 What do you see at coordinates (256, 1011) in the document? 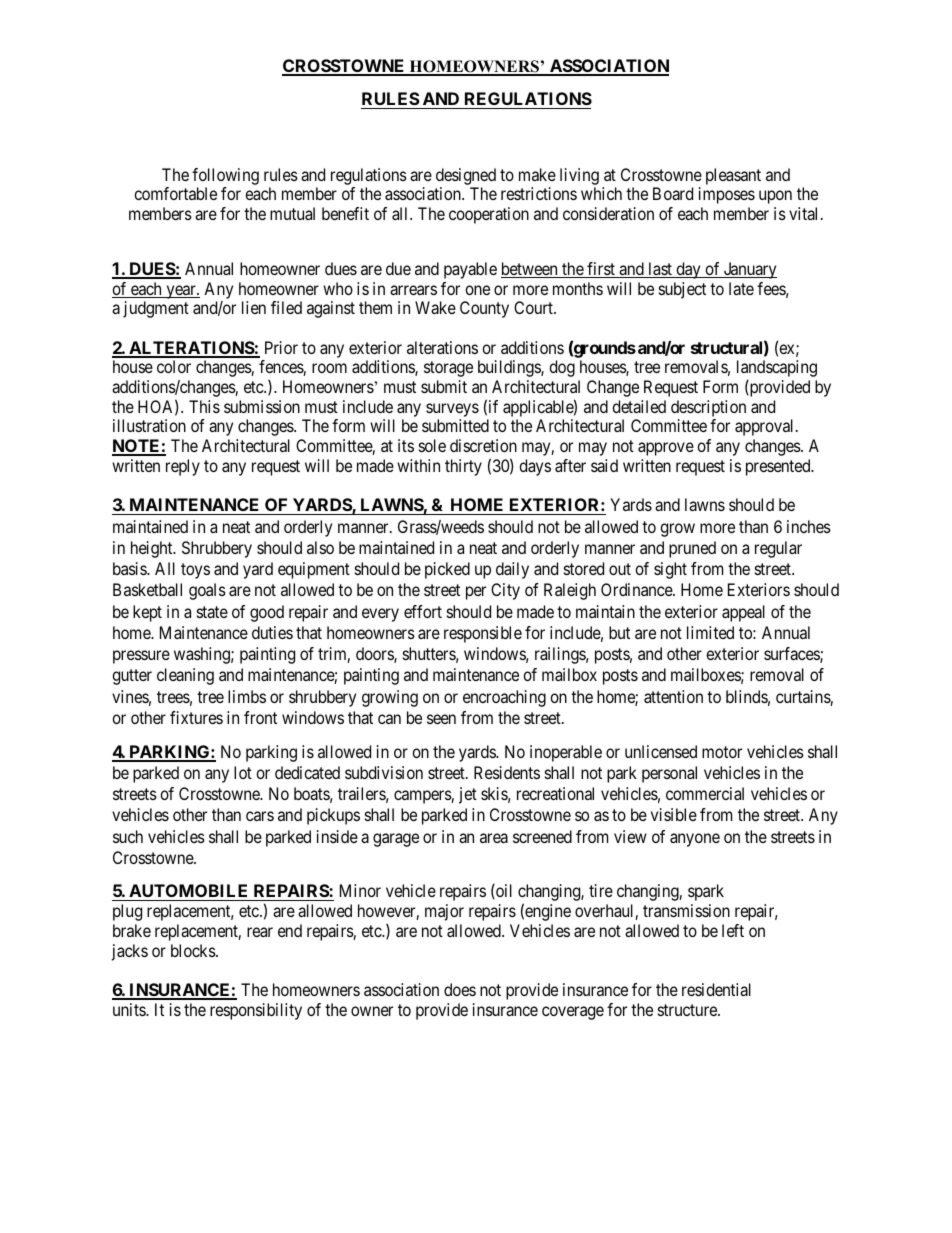
I see `responsibility` at bounding box center [256, 1011].
